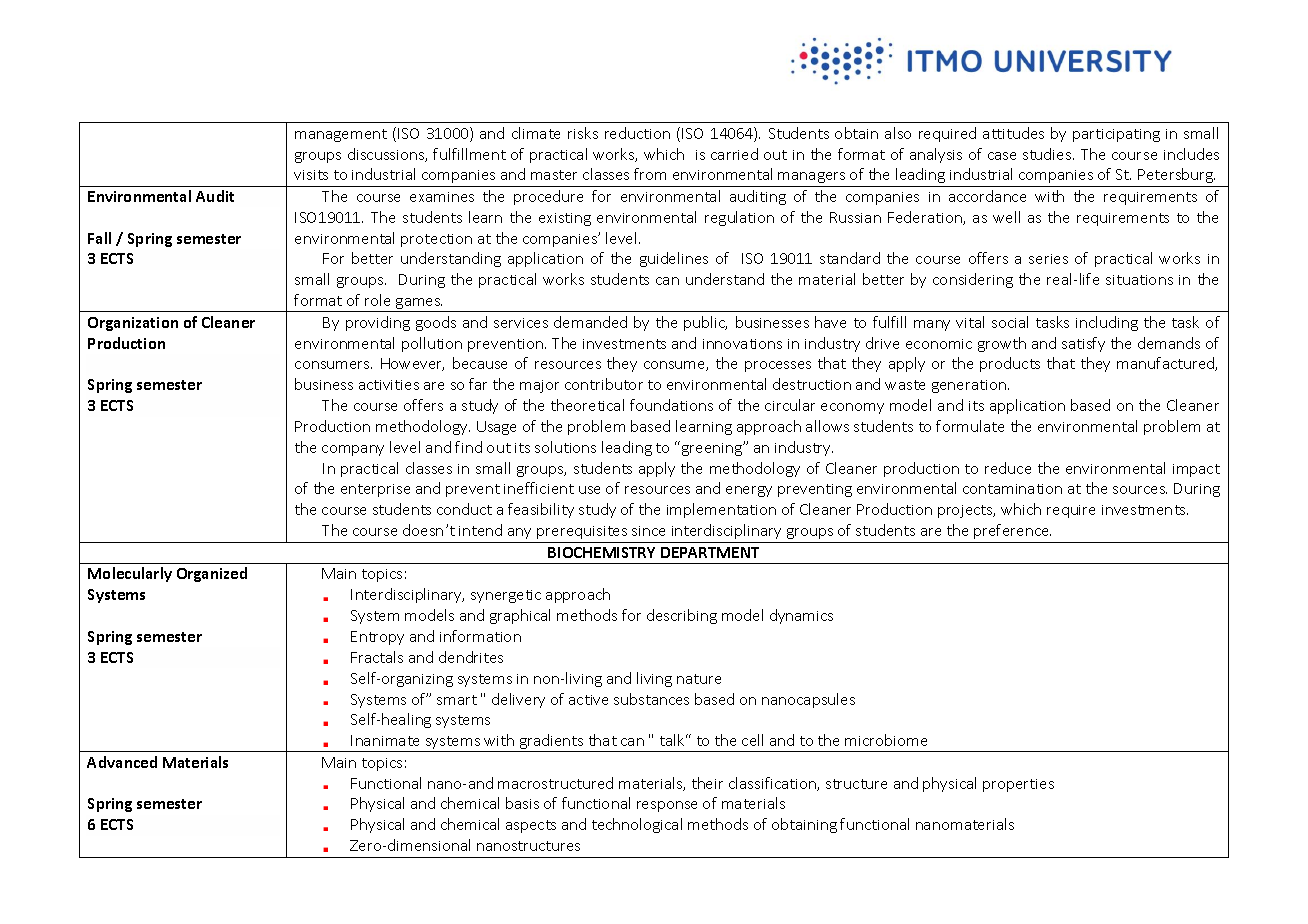 The width and height of the image is (1308, 924). Describe the element at coordinates (650, 174) in the image. I see `from` at that location.
